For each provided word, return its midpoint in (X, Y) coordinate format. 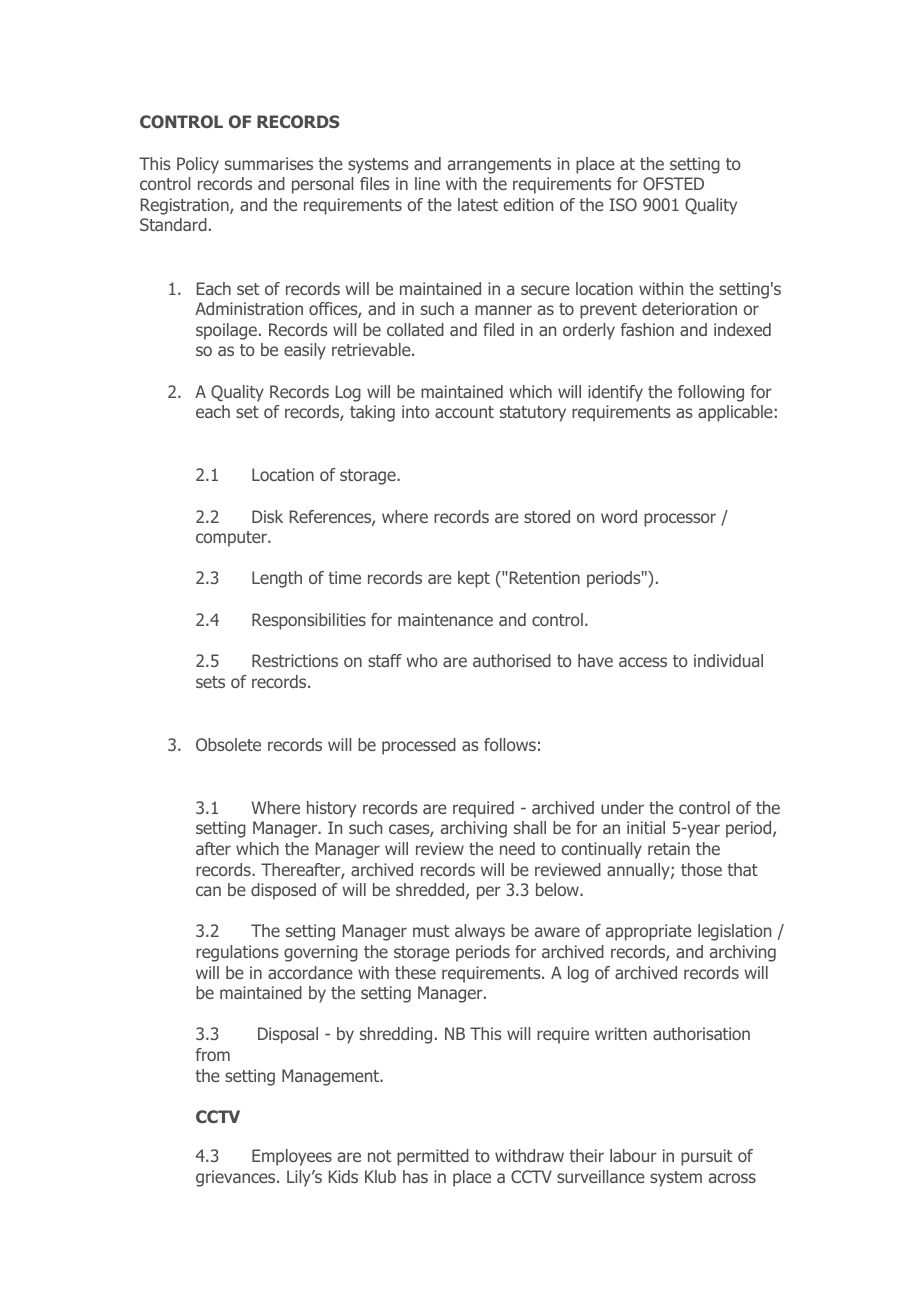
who (422, 660)
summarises (269, 163)
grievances (237, 1178)
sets (210, 682)
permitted (433, 1157)
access (643, 662)
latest (478, 204)
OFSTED (673, 183)
